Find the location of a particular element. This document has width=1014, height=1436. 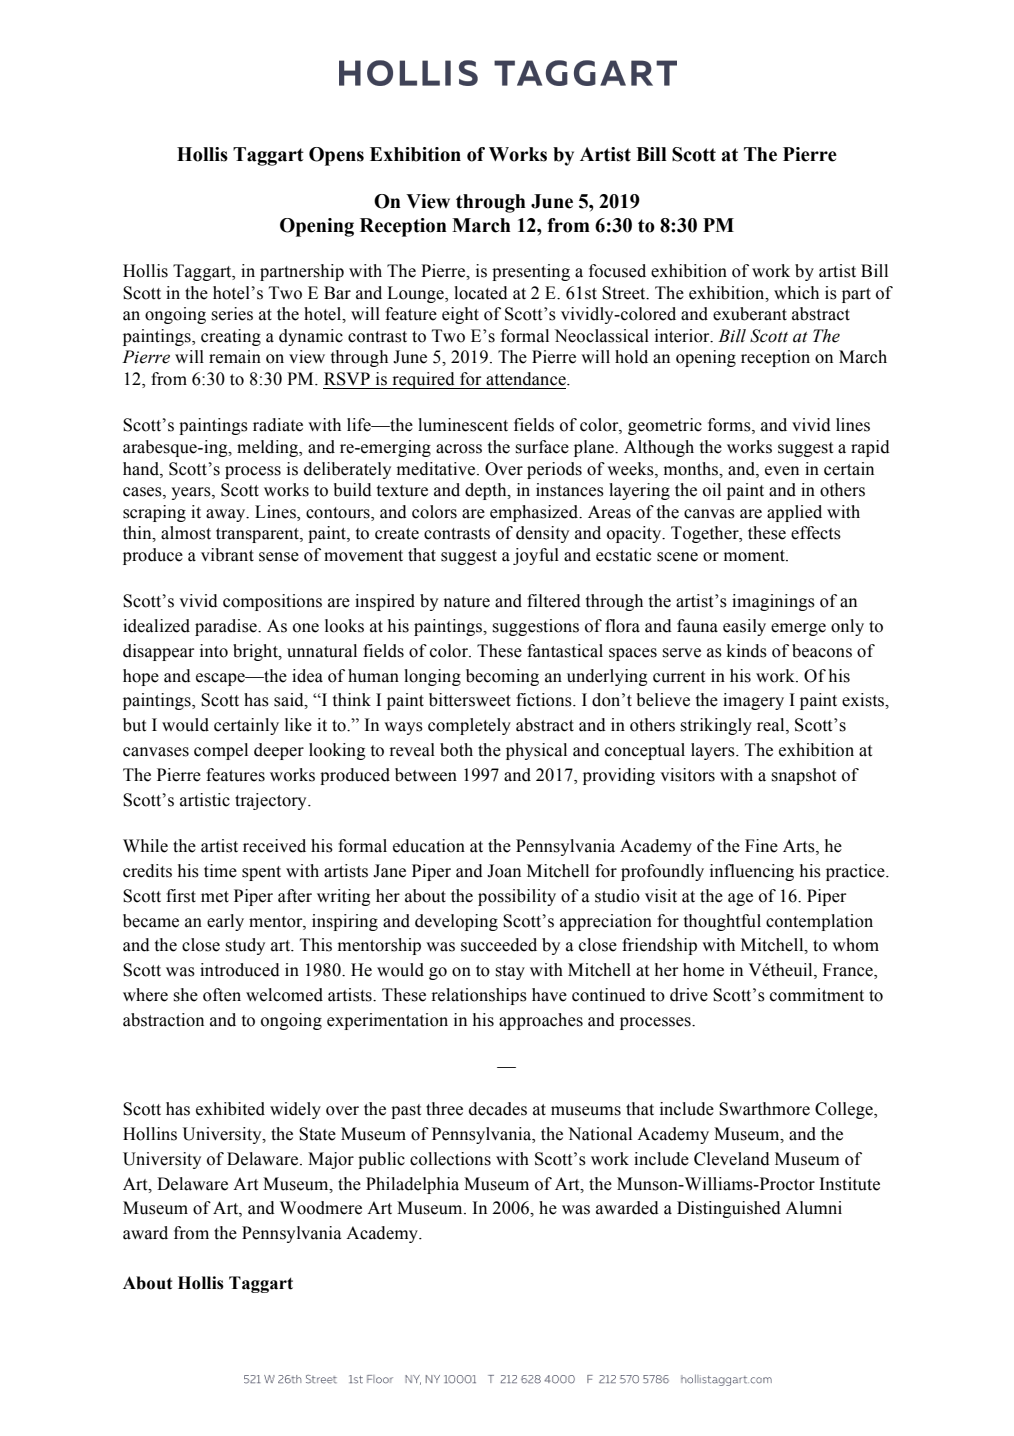

Hollins is located at coordinates (150, 1134).
